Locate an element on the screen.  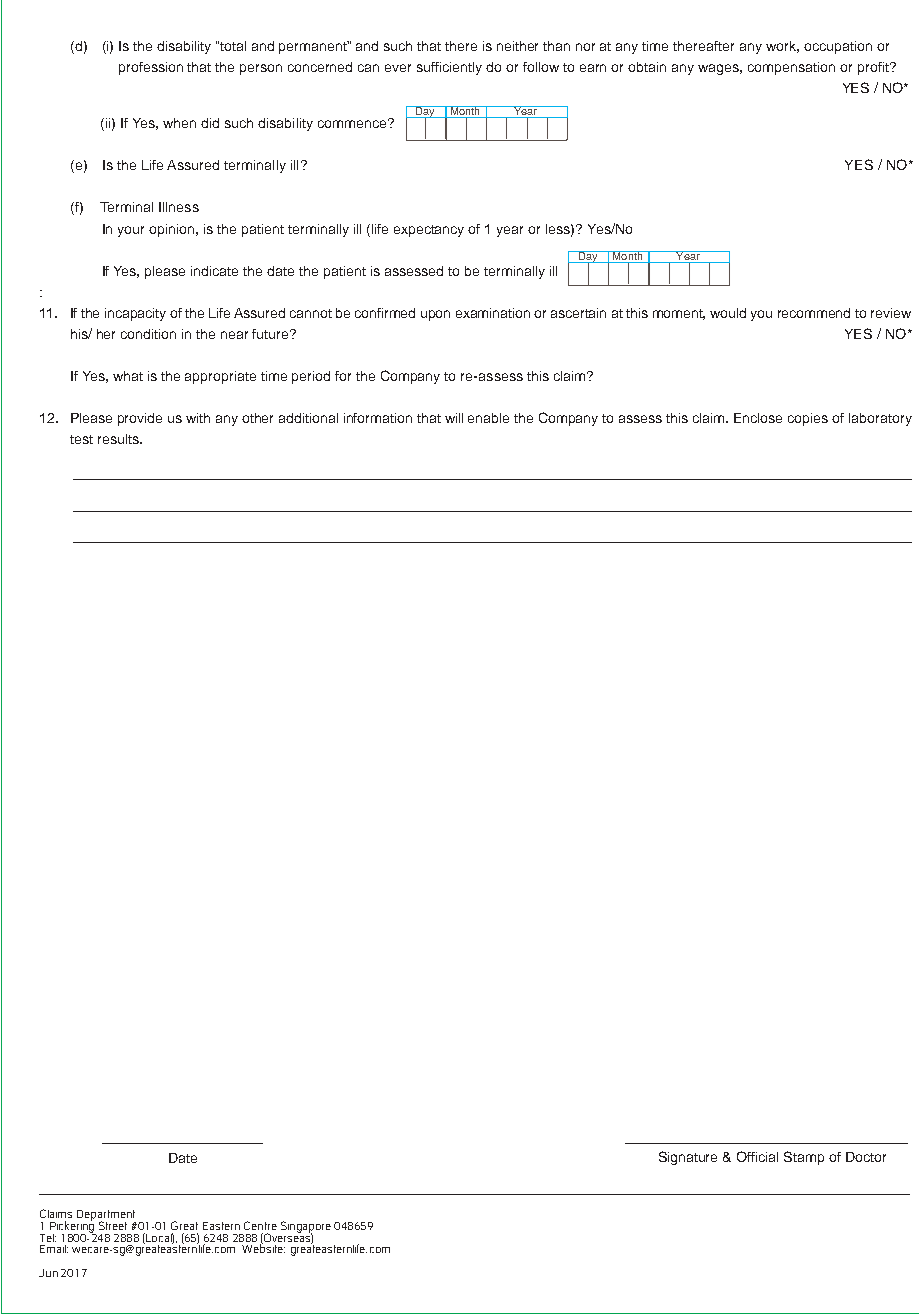
Official is located at coordinates (757, 1156).
